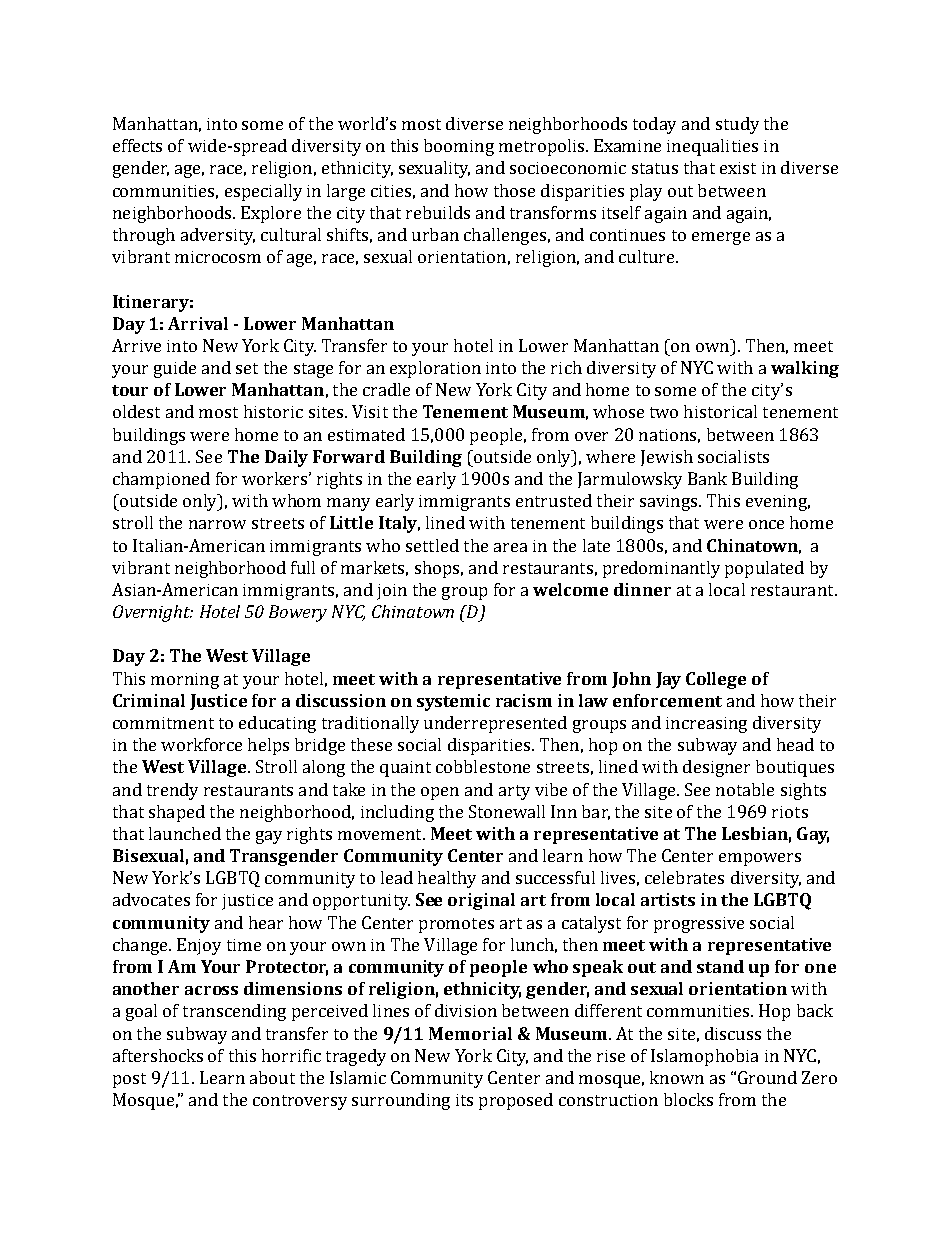  I want to click on Ground, so click(767, 1077).
